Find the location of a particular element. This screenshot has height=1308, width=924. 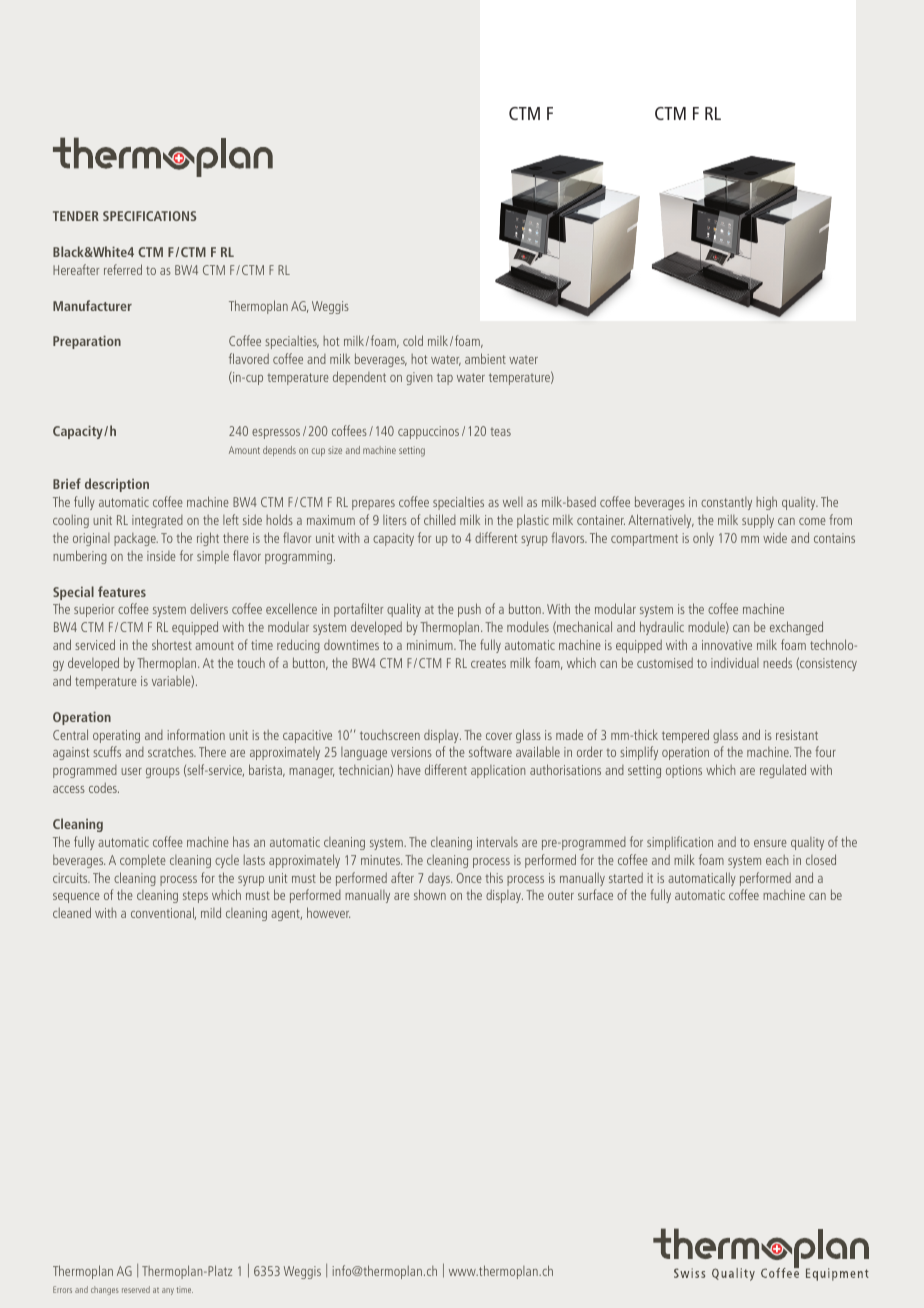

any is located at coordinates (168, 1291).
